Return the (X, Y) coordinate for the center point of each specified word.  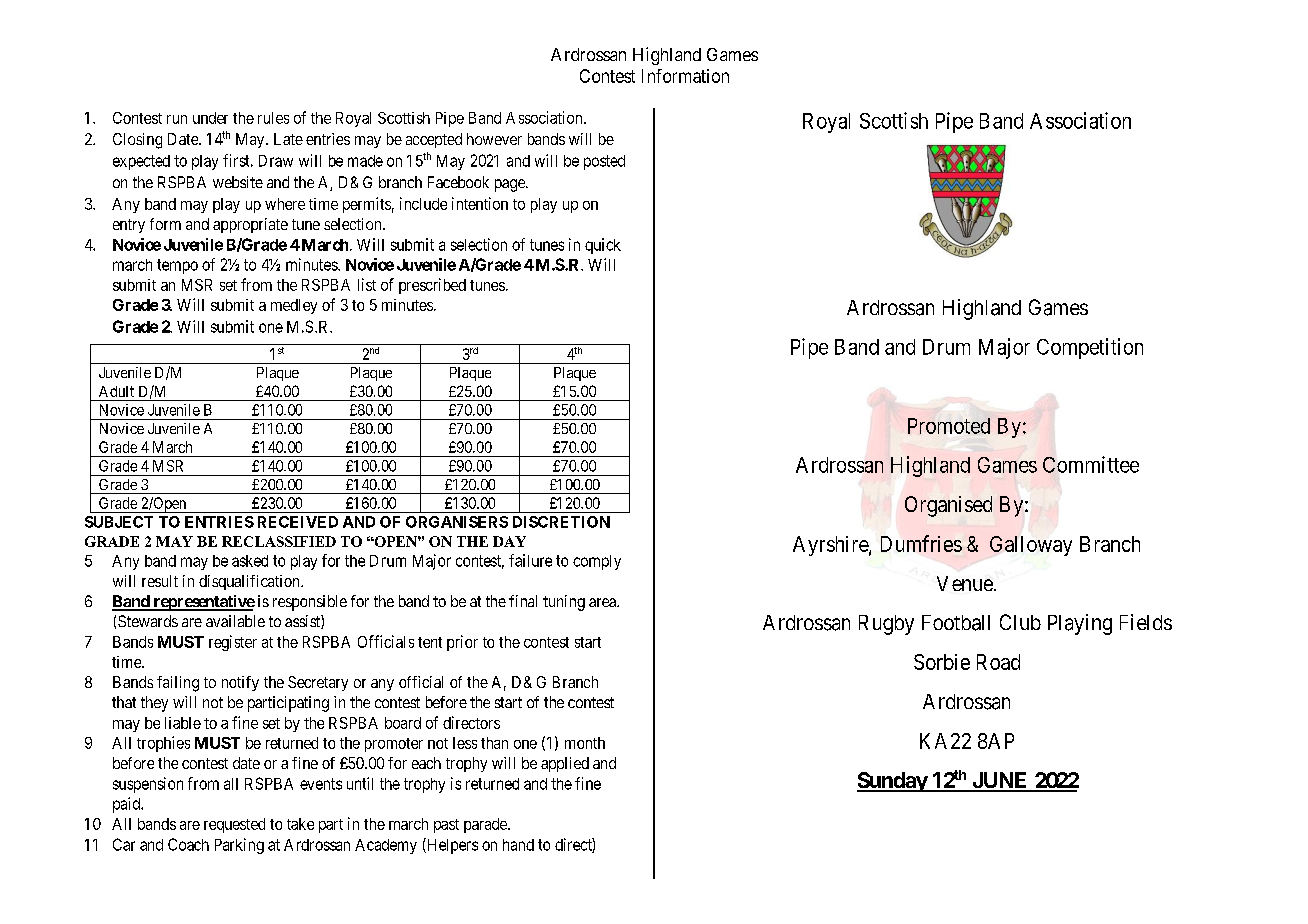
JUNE (1000, 781)
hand (518, 845)
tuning (564, 603)
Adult (116, 391)
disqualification (250, 582)
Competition (1090, 348)
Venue (965, 583)
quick (603, 246)
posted (604, 162)
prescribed (432, 286)
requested (234, 825)
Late (288, 139)
